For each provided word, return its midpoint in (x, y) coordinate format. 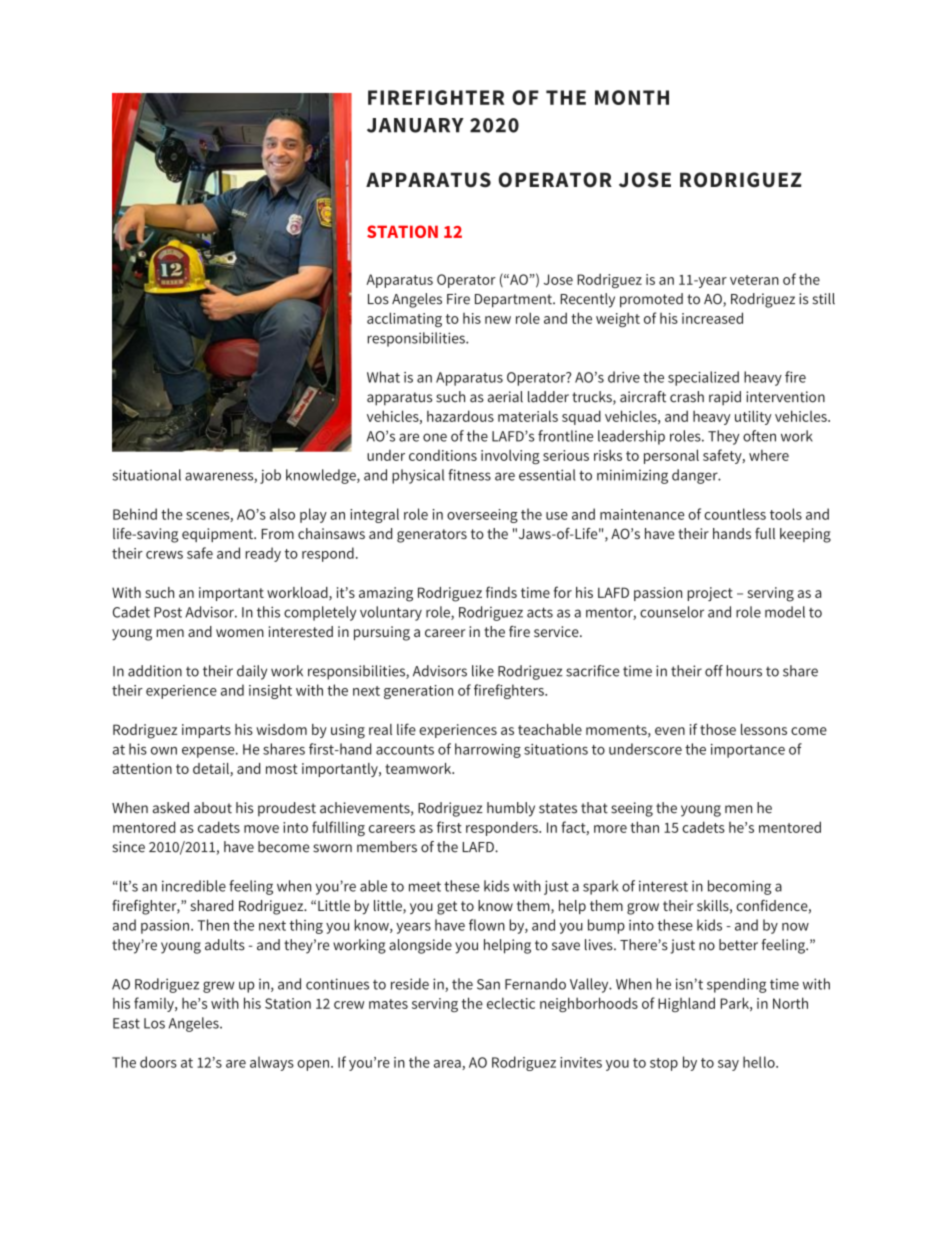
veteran (754, 280)
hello (760, 1062)
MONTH (632, 97)
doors (158, 1062)
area (448, 1065)
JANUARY (415, 125)
